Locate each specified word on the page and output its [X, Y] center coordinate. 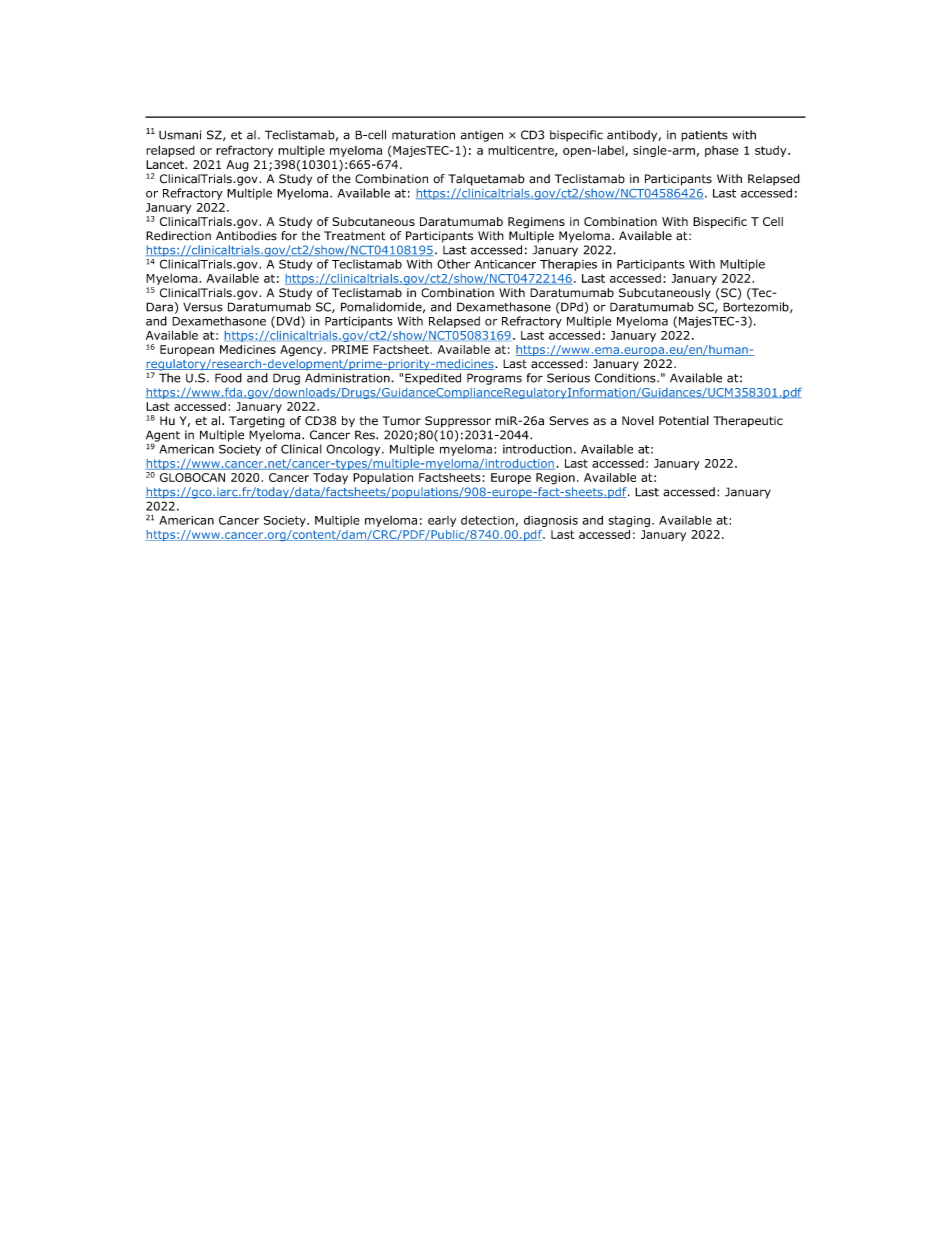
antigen [482, 136]
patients [704, 136]
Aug [237, 166]
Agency [302, 351]
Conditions [626, 378]
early [442, 521]
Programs [494, 379]
